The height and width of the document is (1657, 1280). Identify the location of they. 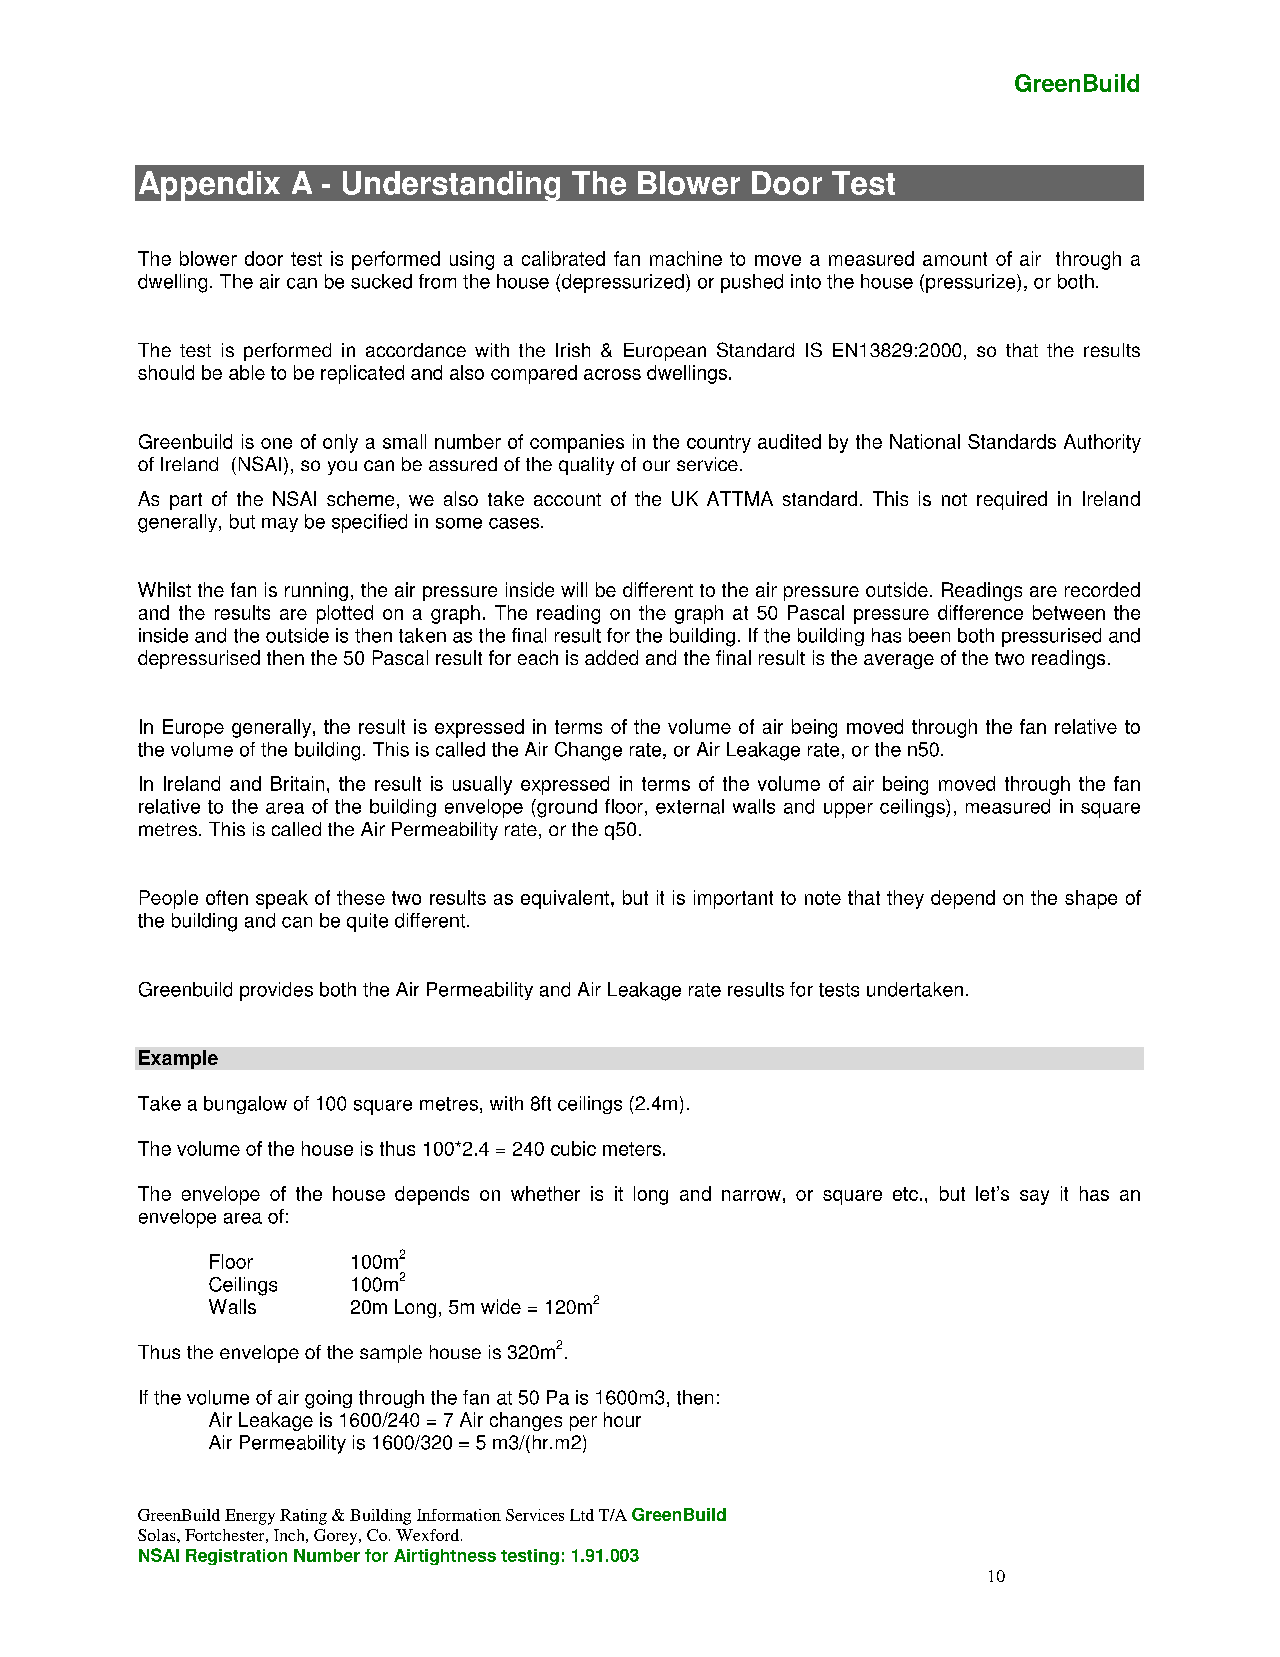
(905, 899).
